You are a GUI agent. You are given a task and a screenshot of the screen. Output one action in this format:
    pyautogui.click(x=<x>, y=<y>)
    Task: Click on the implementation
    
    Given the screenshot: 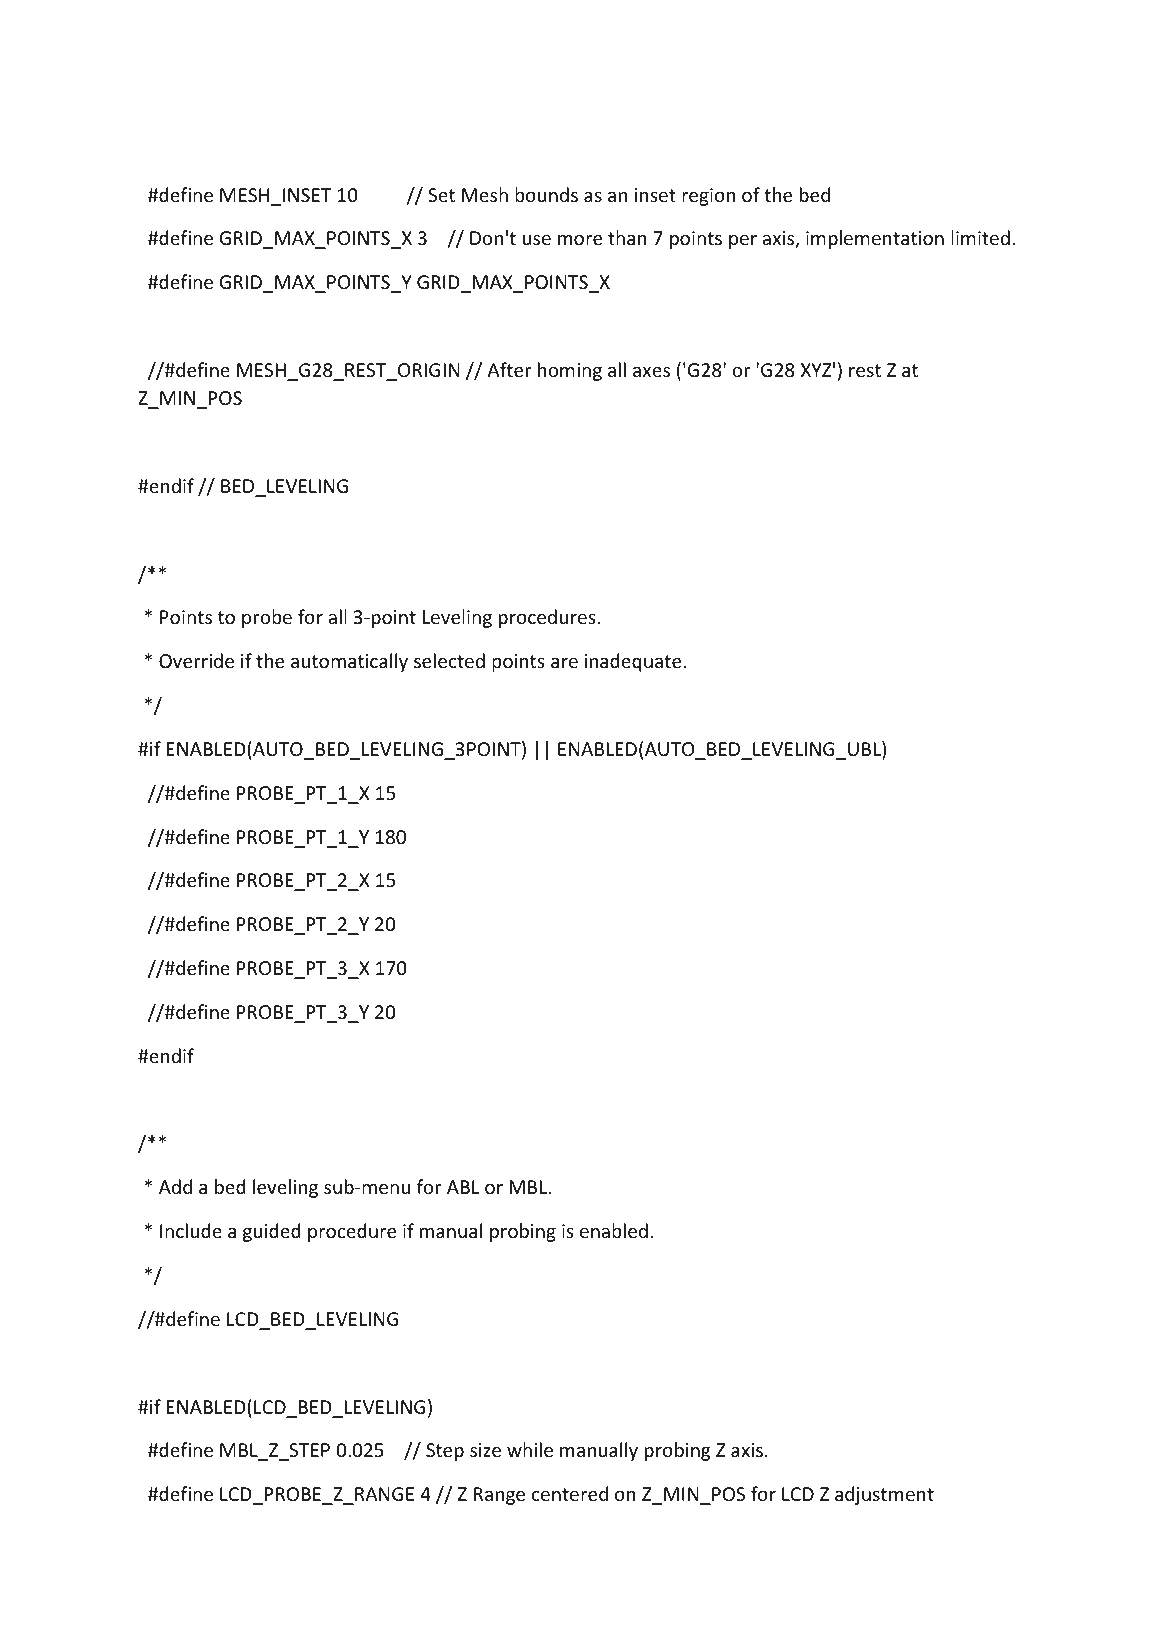 What is the action you would take?
    pyautogui.click(x=875, y=239)
